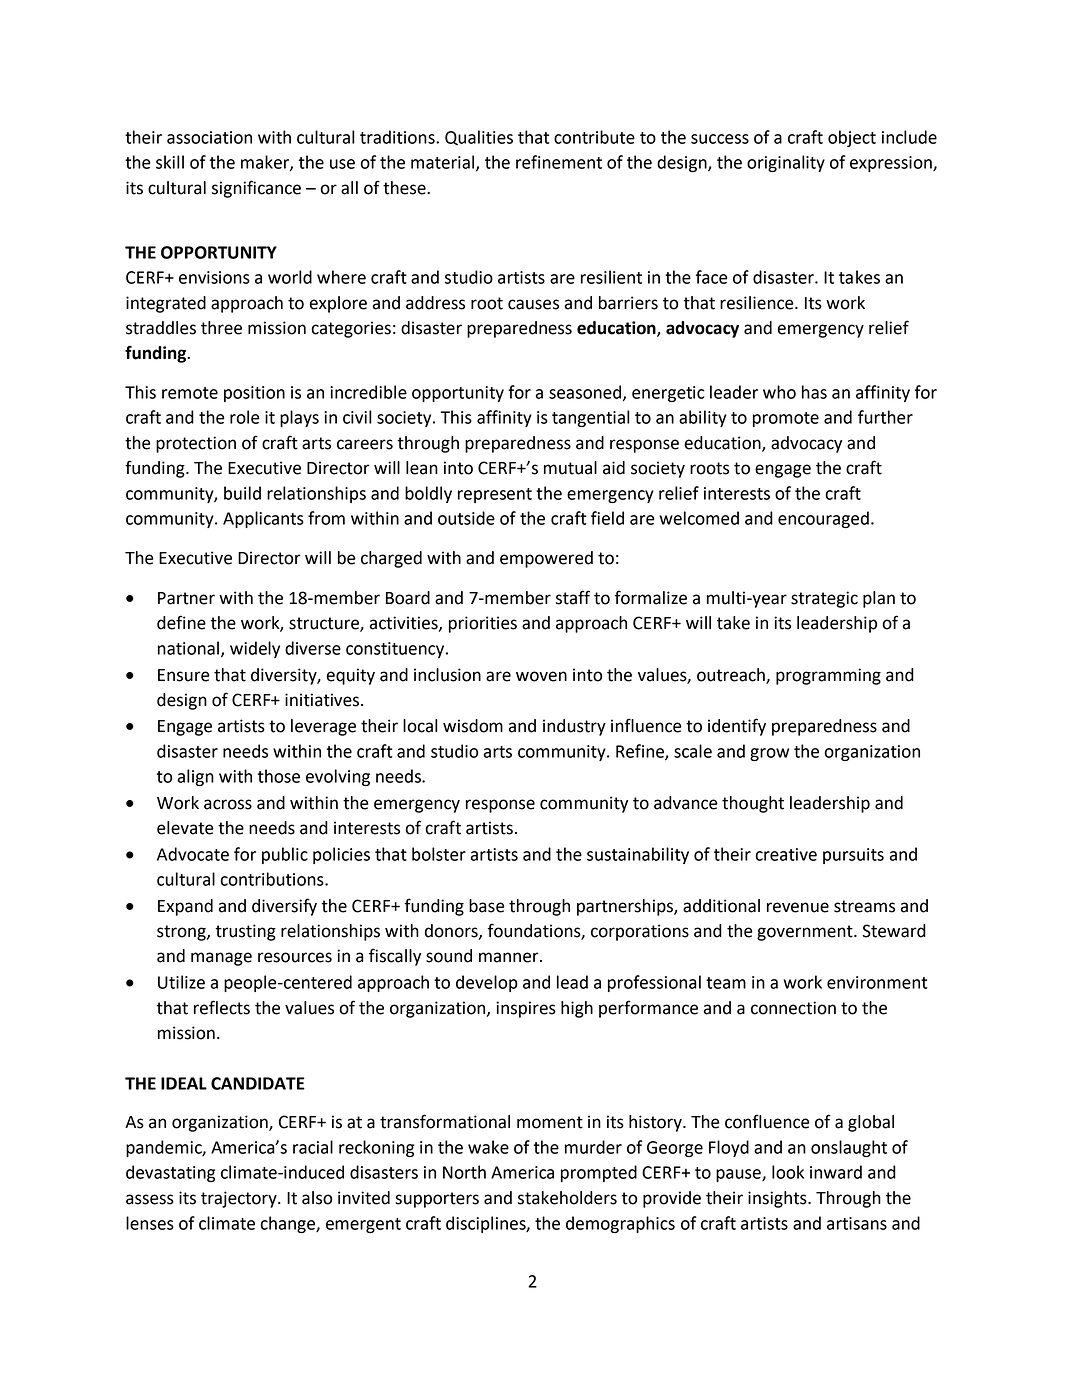 The image size is (1065, 1378). I want to click on programming, so click(828, 676).
